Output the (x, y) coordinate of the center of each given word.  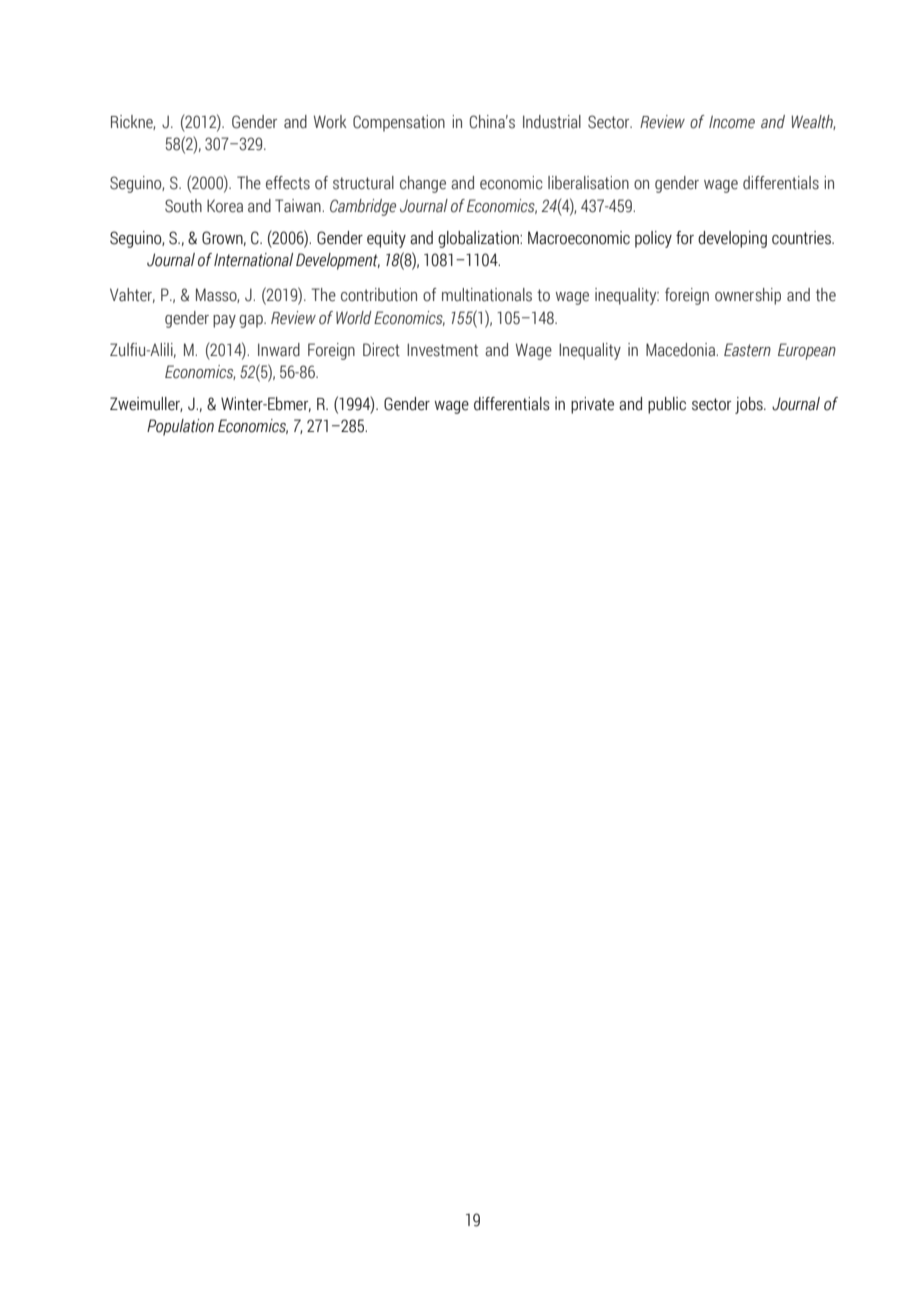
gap (252, 321)
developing (732, 239)
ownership (748, 296)
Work (330, 122)
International (253, 260)
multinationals (487, 295)
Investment (442, 350)
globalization (479, 239)
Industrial (552, 122)
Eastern (747, 350)
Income (732, 122)
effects (288, 183)
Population (180, 427)
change (423, 184)
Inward (279, 350)
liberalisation (588, 183)
